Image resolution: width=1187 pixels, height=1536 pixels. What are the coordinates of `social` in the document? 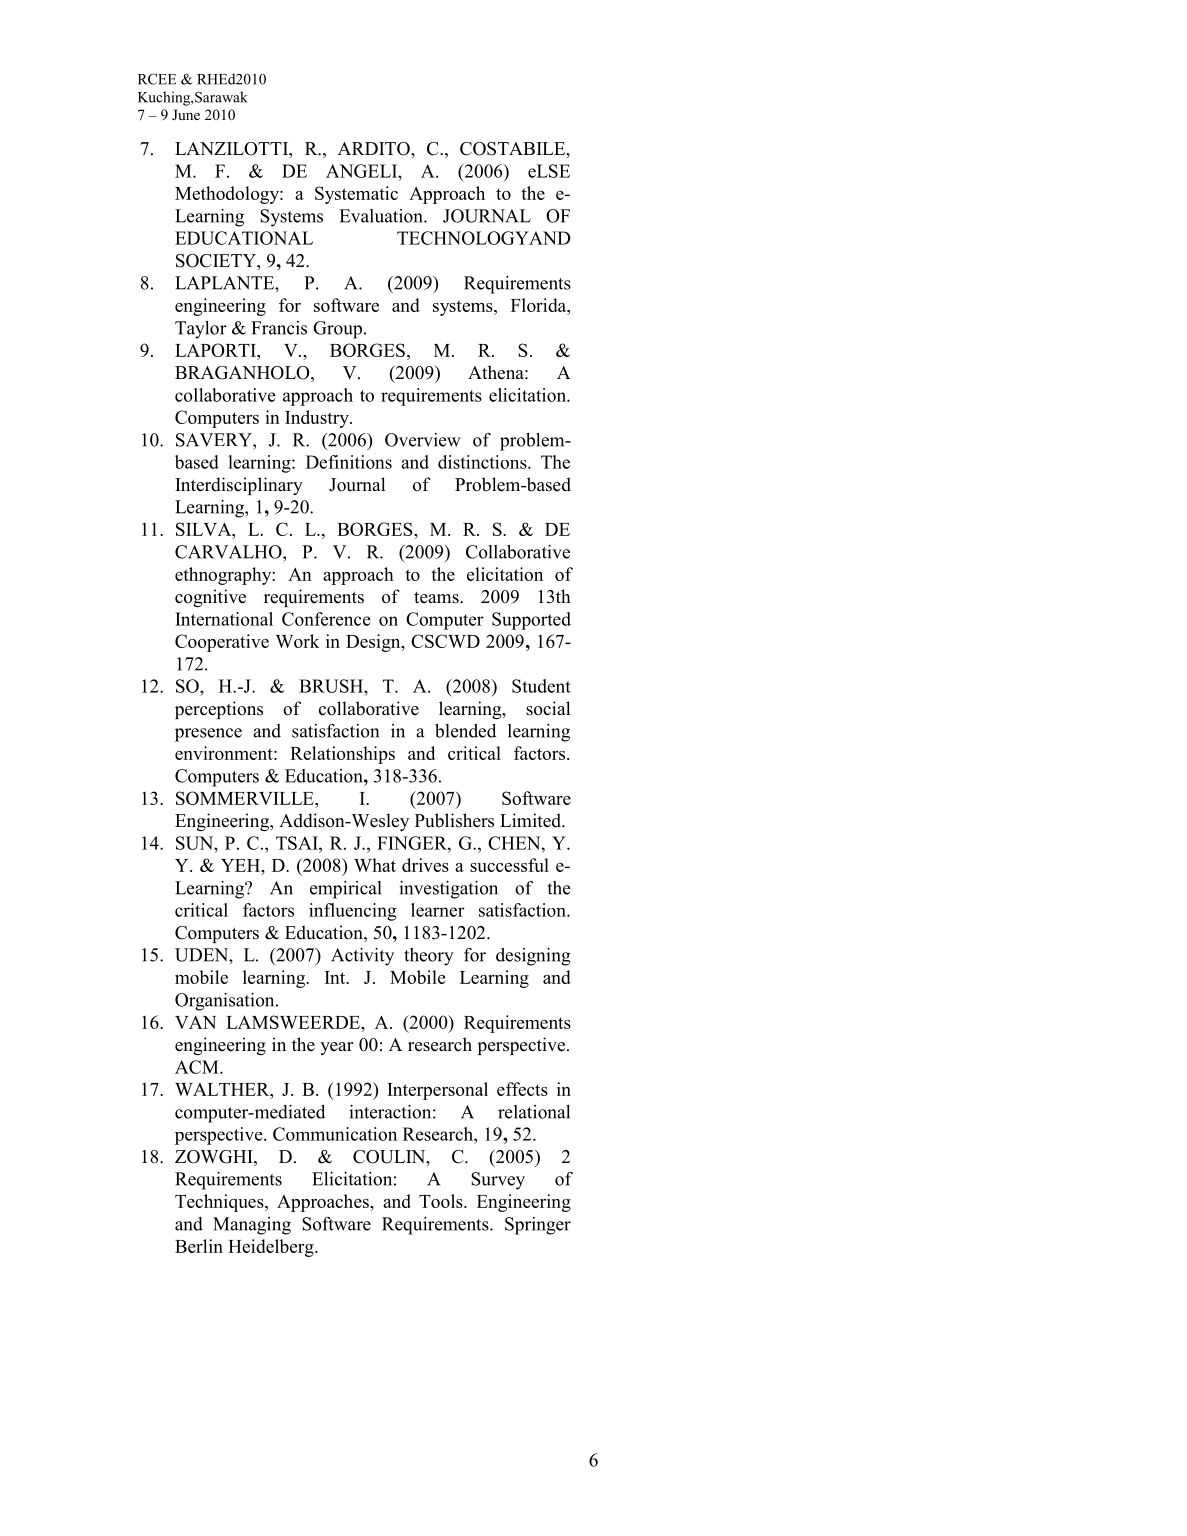 It's located at (548, 708).
